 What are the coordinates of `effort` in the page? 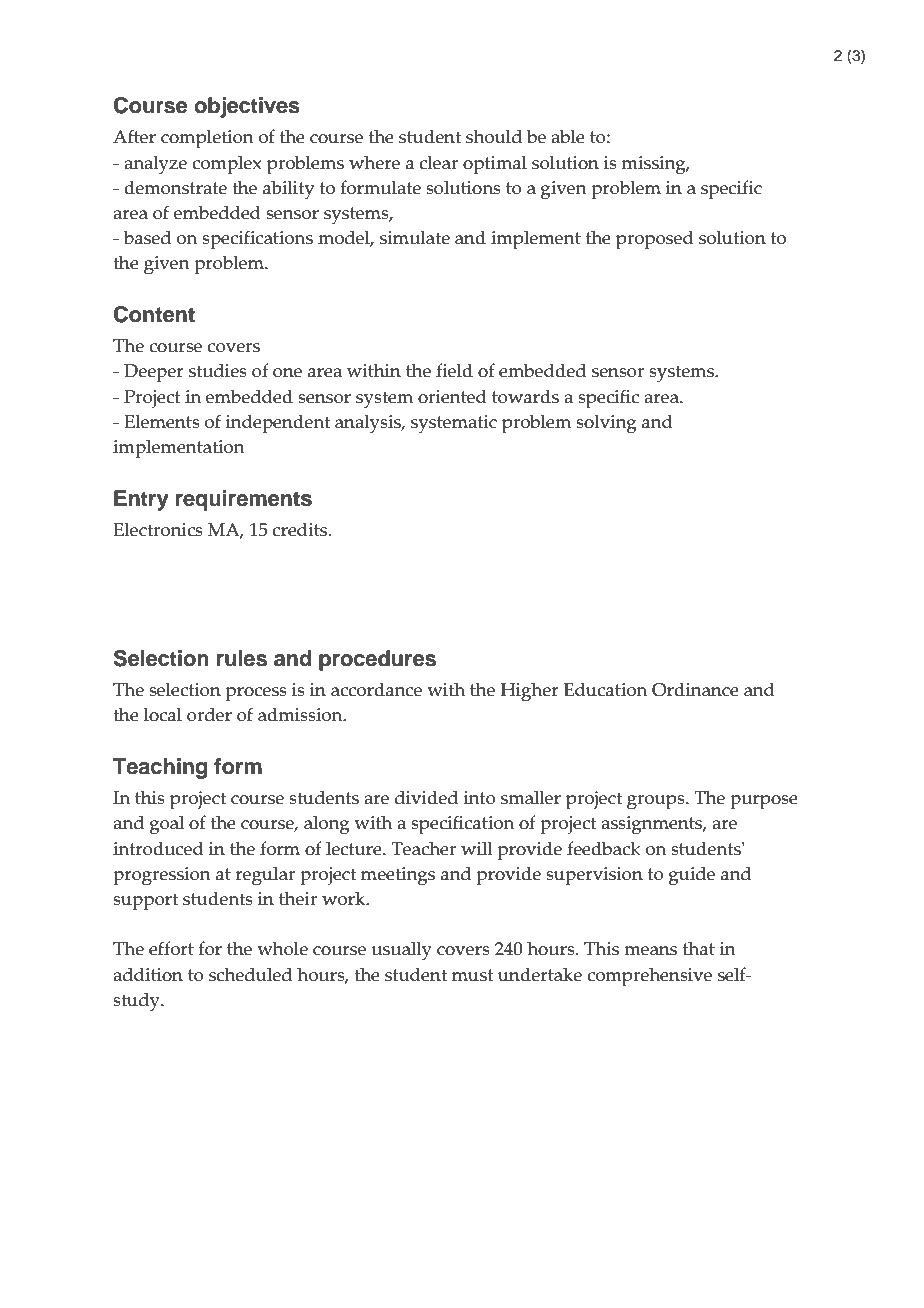 It's located at (171, 948).
